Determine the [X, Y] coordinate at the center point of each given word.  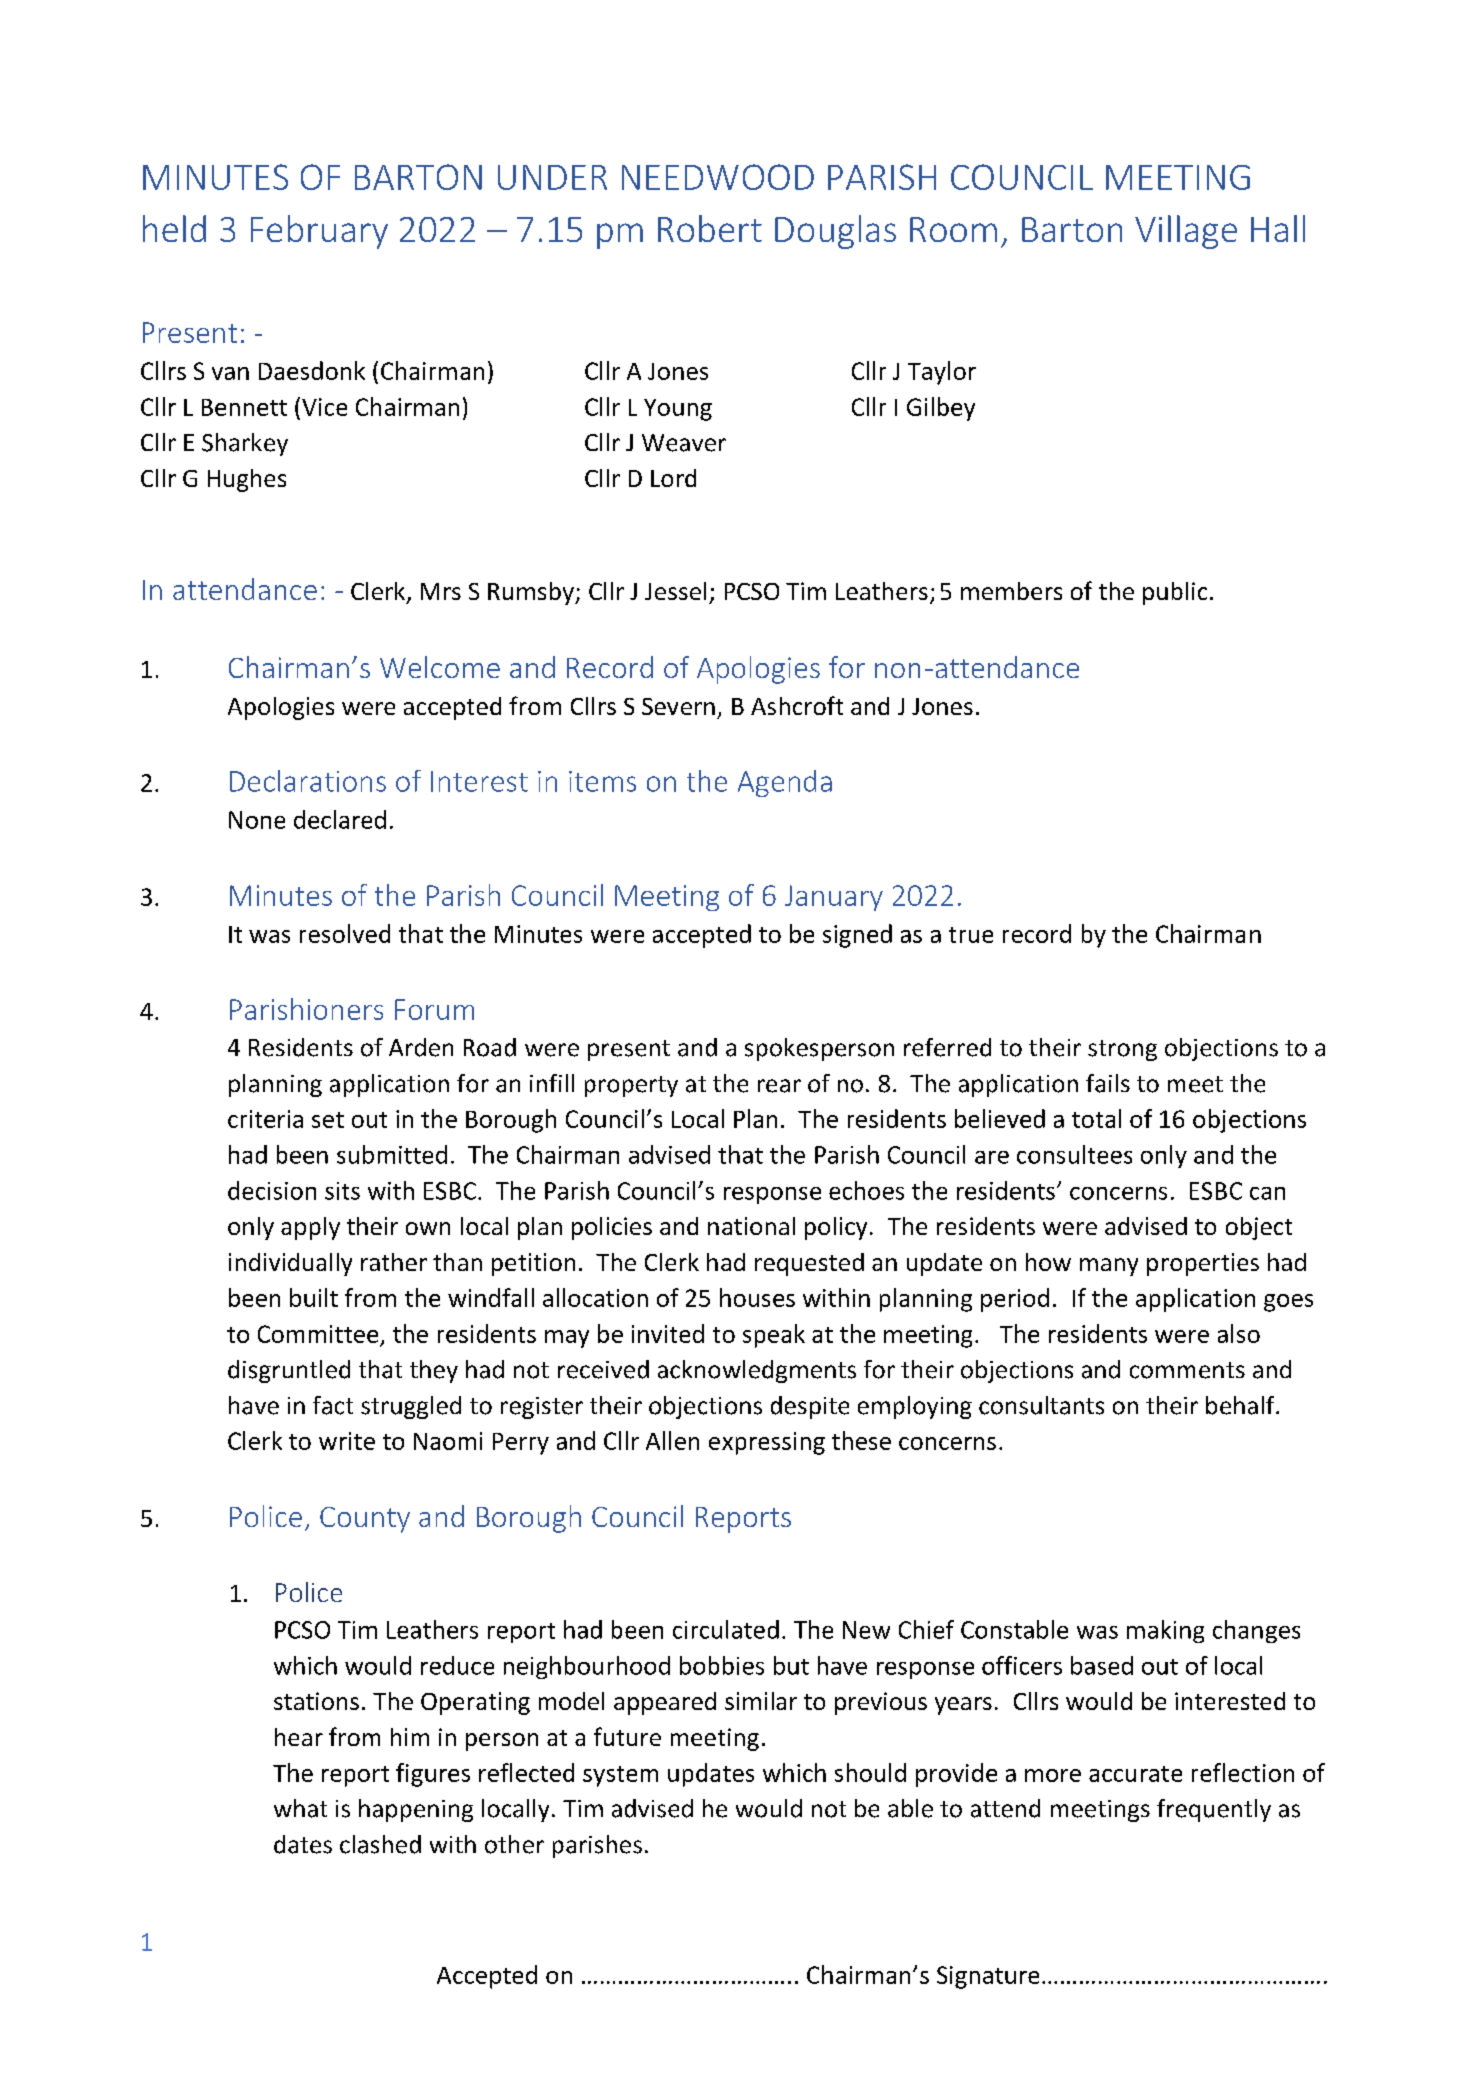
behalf [1241, 1405]
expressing [767, 1443]
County [365, 1520]
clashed [380, 1844]
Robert [710, 228]
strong [1122, 1050]
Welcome [440, 667]
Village [1186, 232]
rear [779, 1086]
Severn [678, 706]
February [319, 232]
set [328, 1120]
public [1175, 593]
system [620, 1776]
